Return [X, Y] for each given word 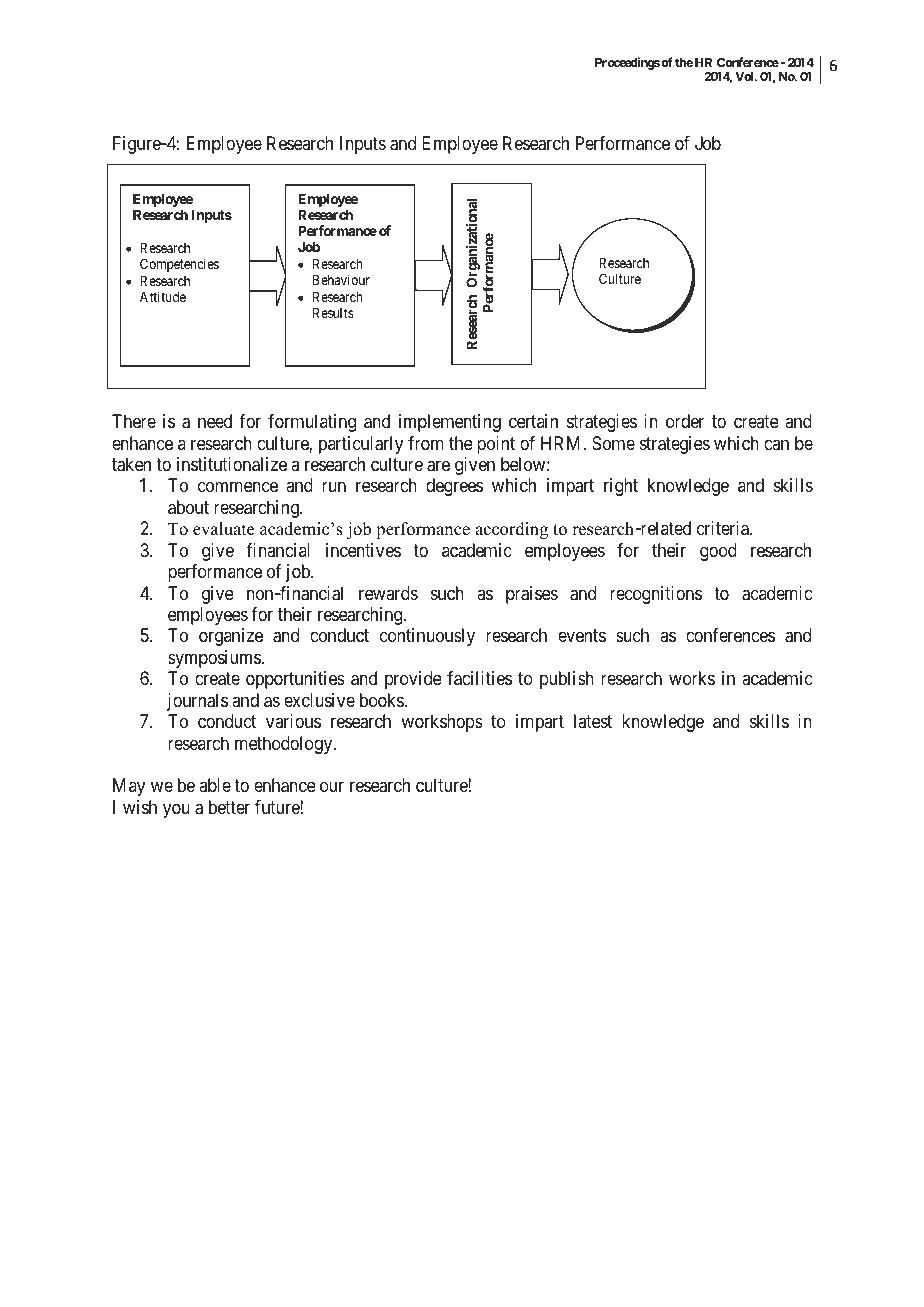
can [776, 444]
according [511, 530]
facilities [479, 678]
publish [567, 680]
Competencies [179, 265]
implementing [450, 423]
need [215, 421]
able [215, 785]
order [685, 421]
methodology [285, 745]
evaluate [223, 529]
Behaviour [341, 279]
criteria [724, 528]
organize [231, 637]
